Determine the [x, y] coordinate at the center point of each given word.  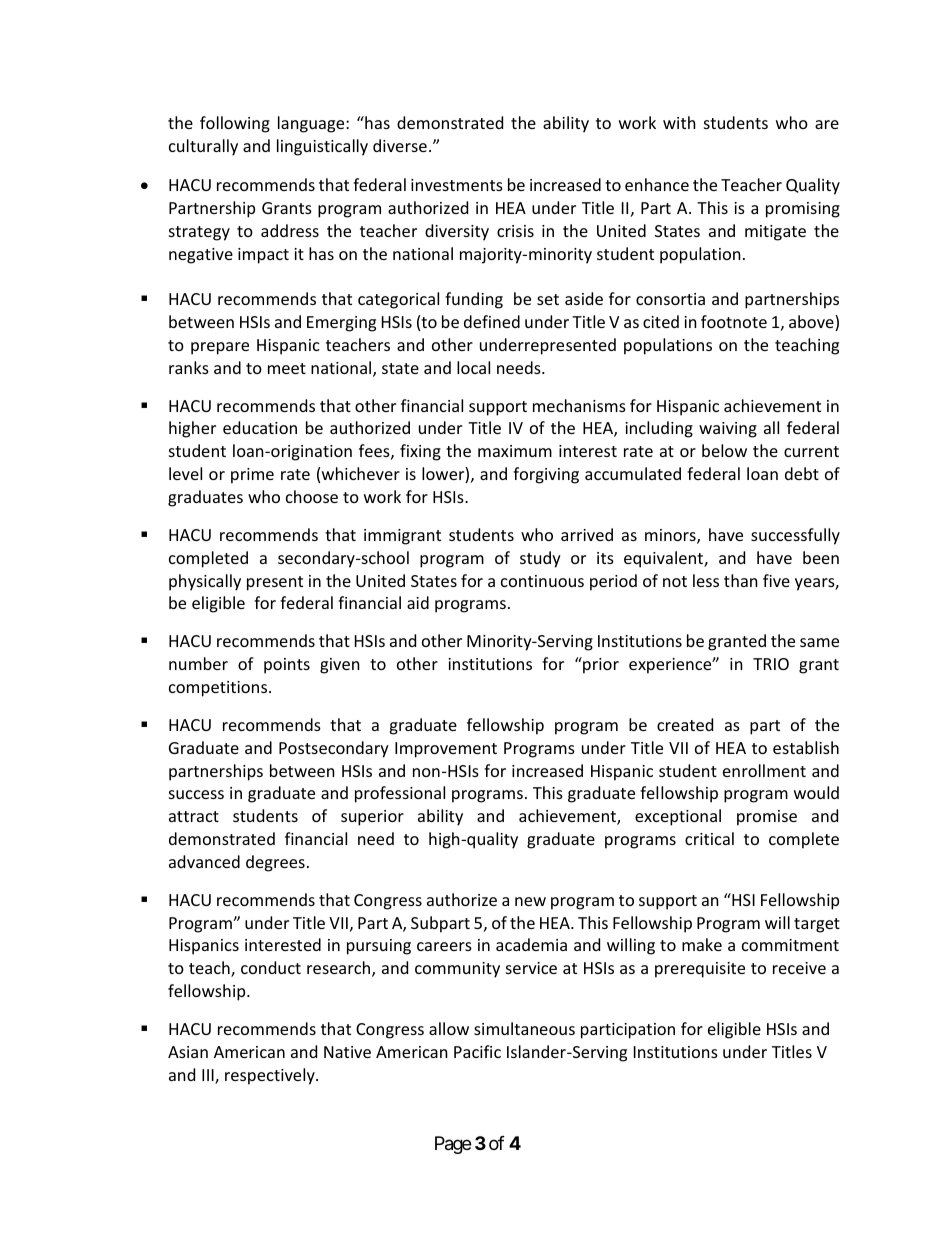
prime [252, 476]
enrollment [764, 770]
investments [457, 185]
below [724, 450]
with [679, 122]
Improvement [446, 750]
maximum [515, 451]
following [235, 124]
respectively [271, 1076]
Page [453, 1145]
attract [194, 816]
